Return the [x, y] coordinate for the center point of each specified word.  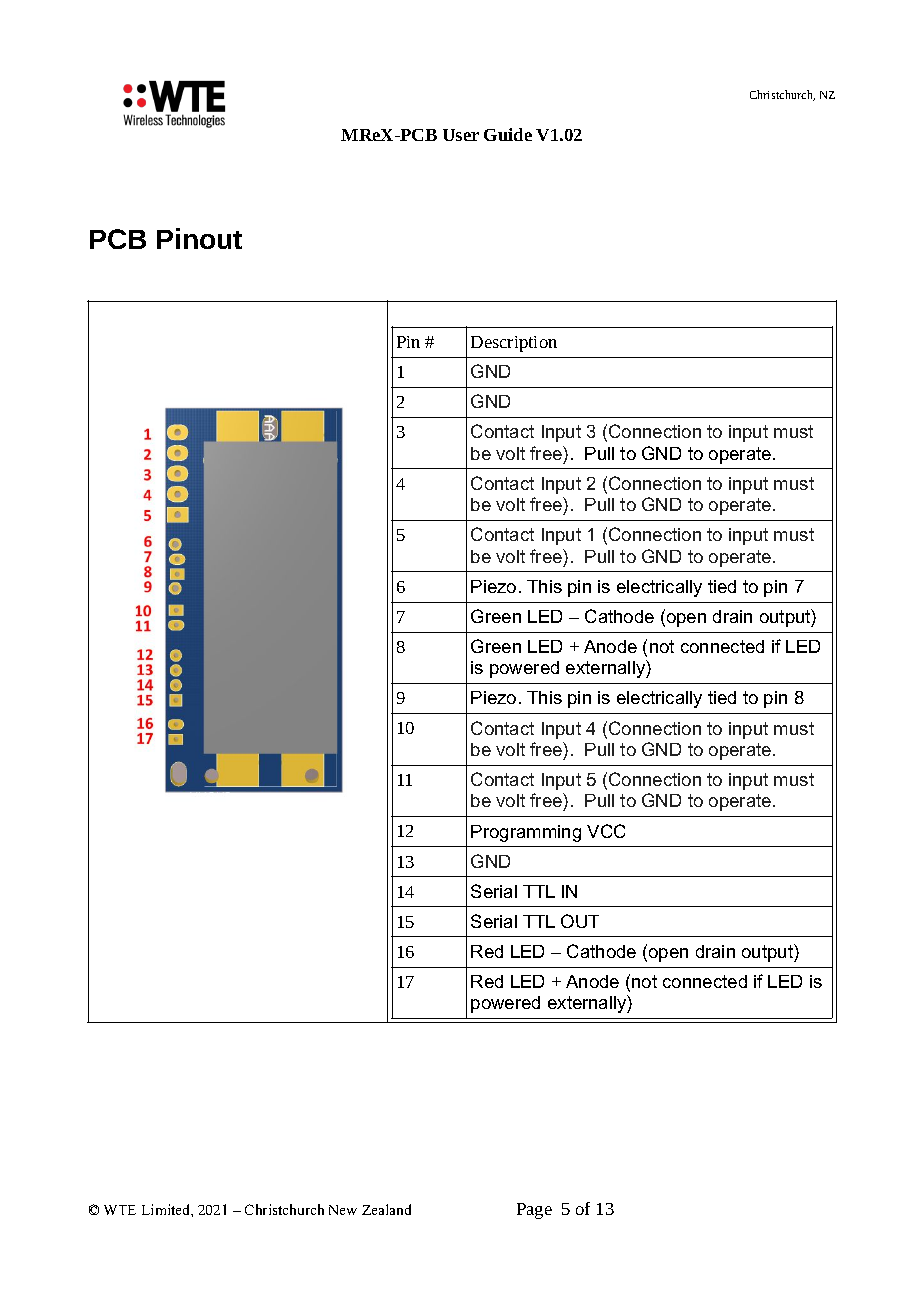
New [343, 1210]
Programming [526, 833]
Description [514, 344]
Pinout [199, 238]
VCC [606, 831]
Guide [508, 134]
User [461, 135]
